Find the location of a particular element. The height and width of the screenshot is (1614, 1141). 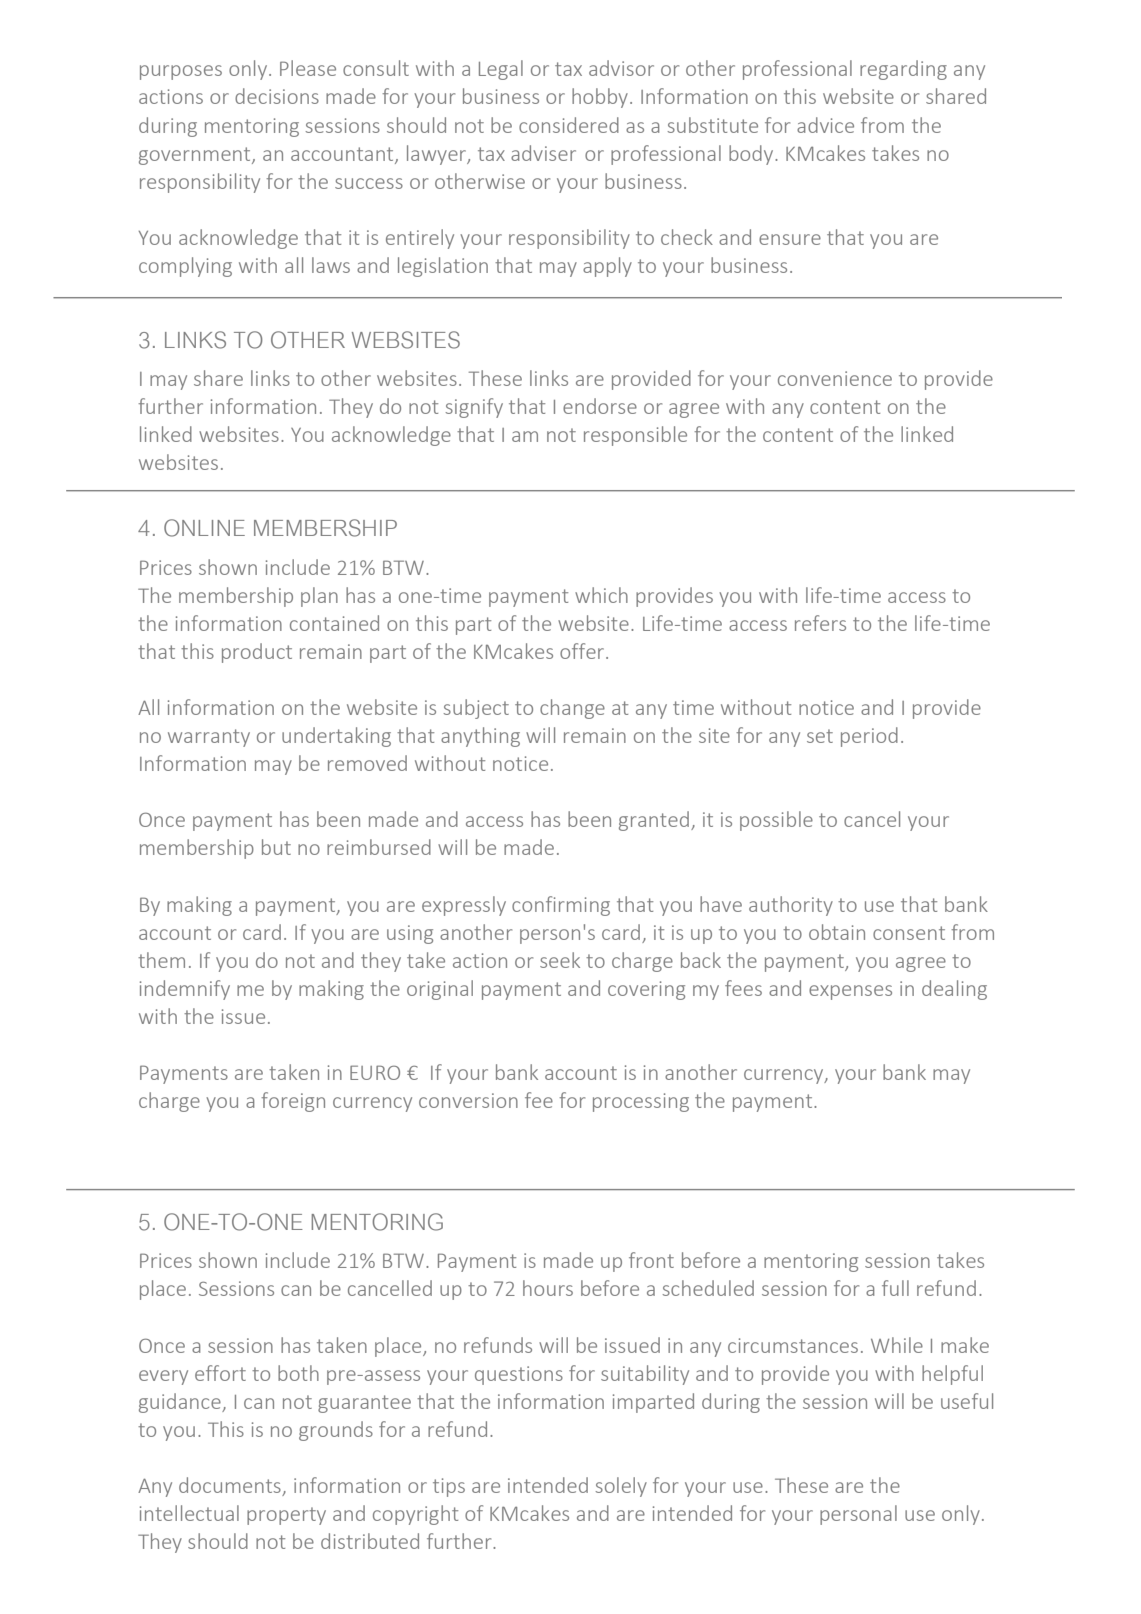

offer is located at coordinates (582, 651).
